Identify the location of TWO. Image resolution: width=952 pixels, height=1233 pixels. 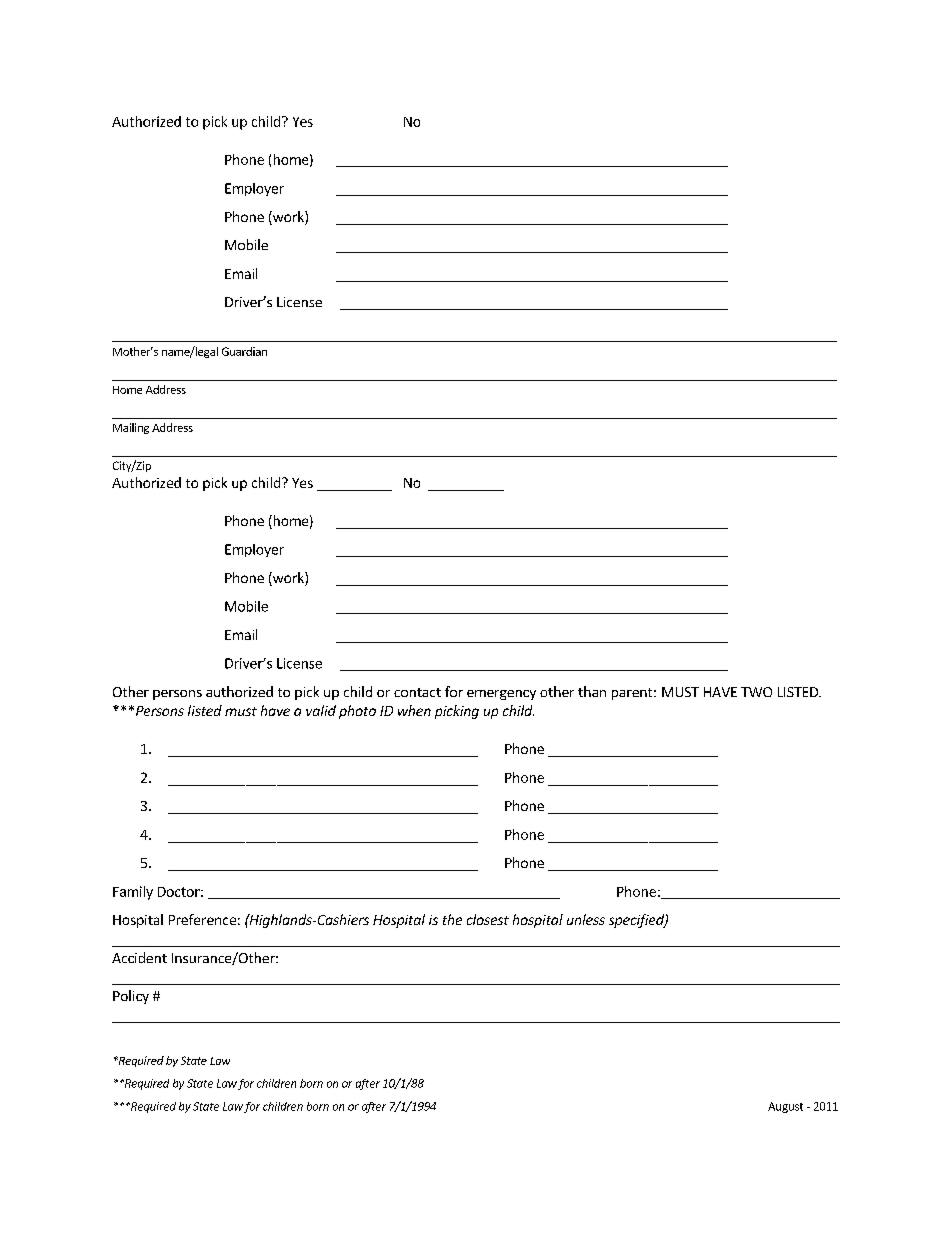
(756, 692).
